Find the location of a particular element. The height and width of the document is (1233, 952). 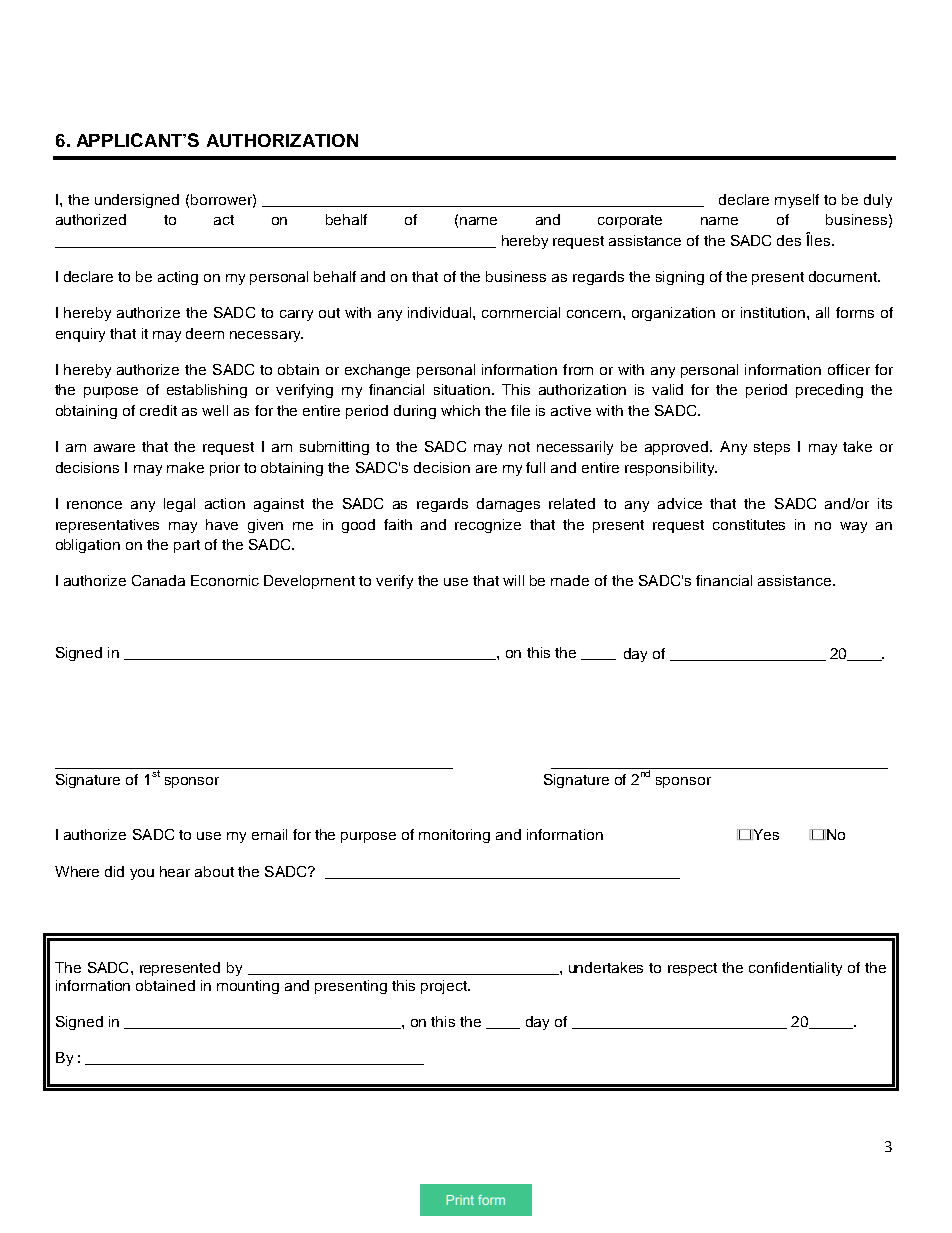

des is located at coordinates (789, 240).
